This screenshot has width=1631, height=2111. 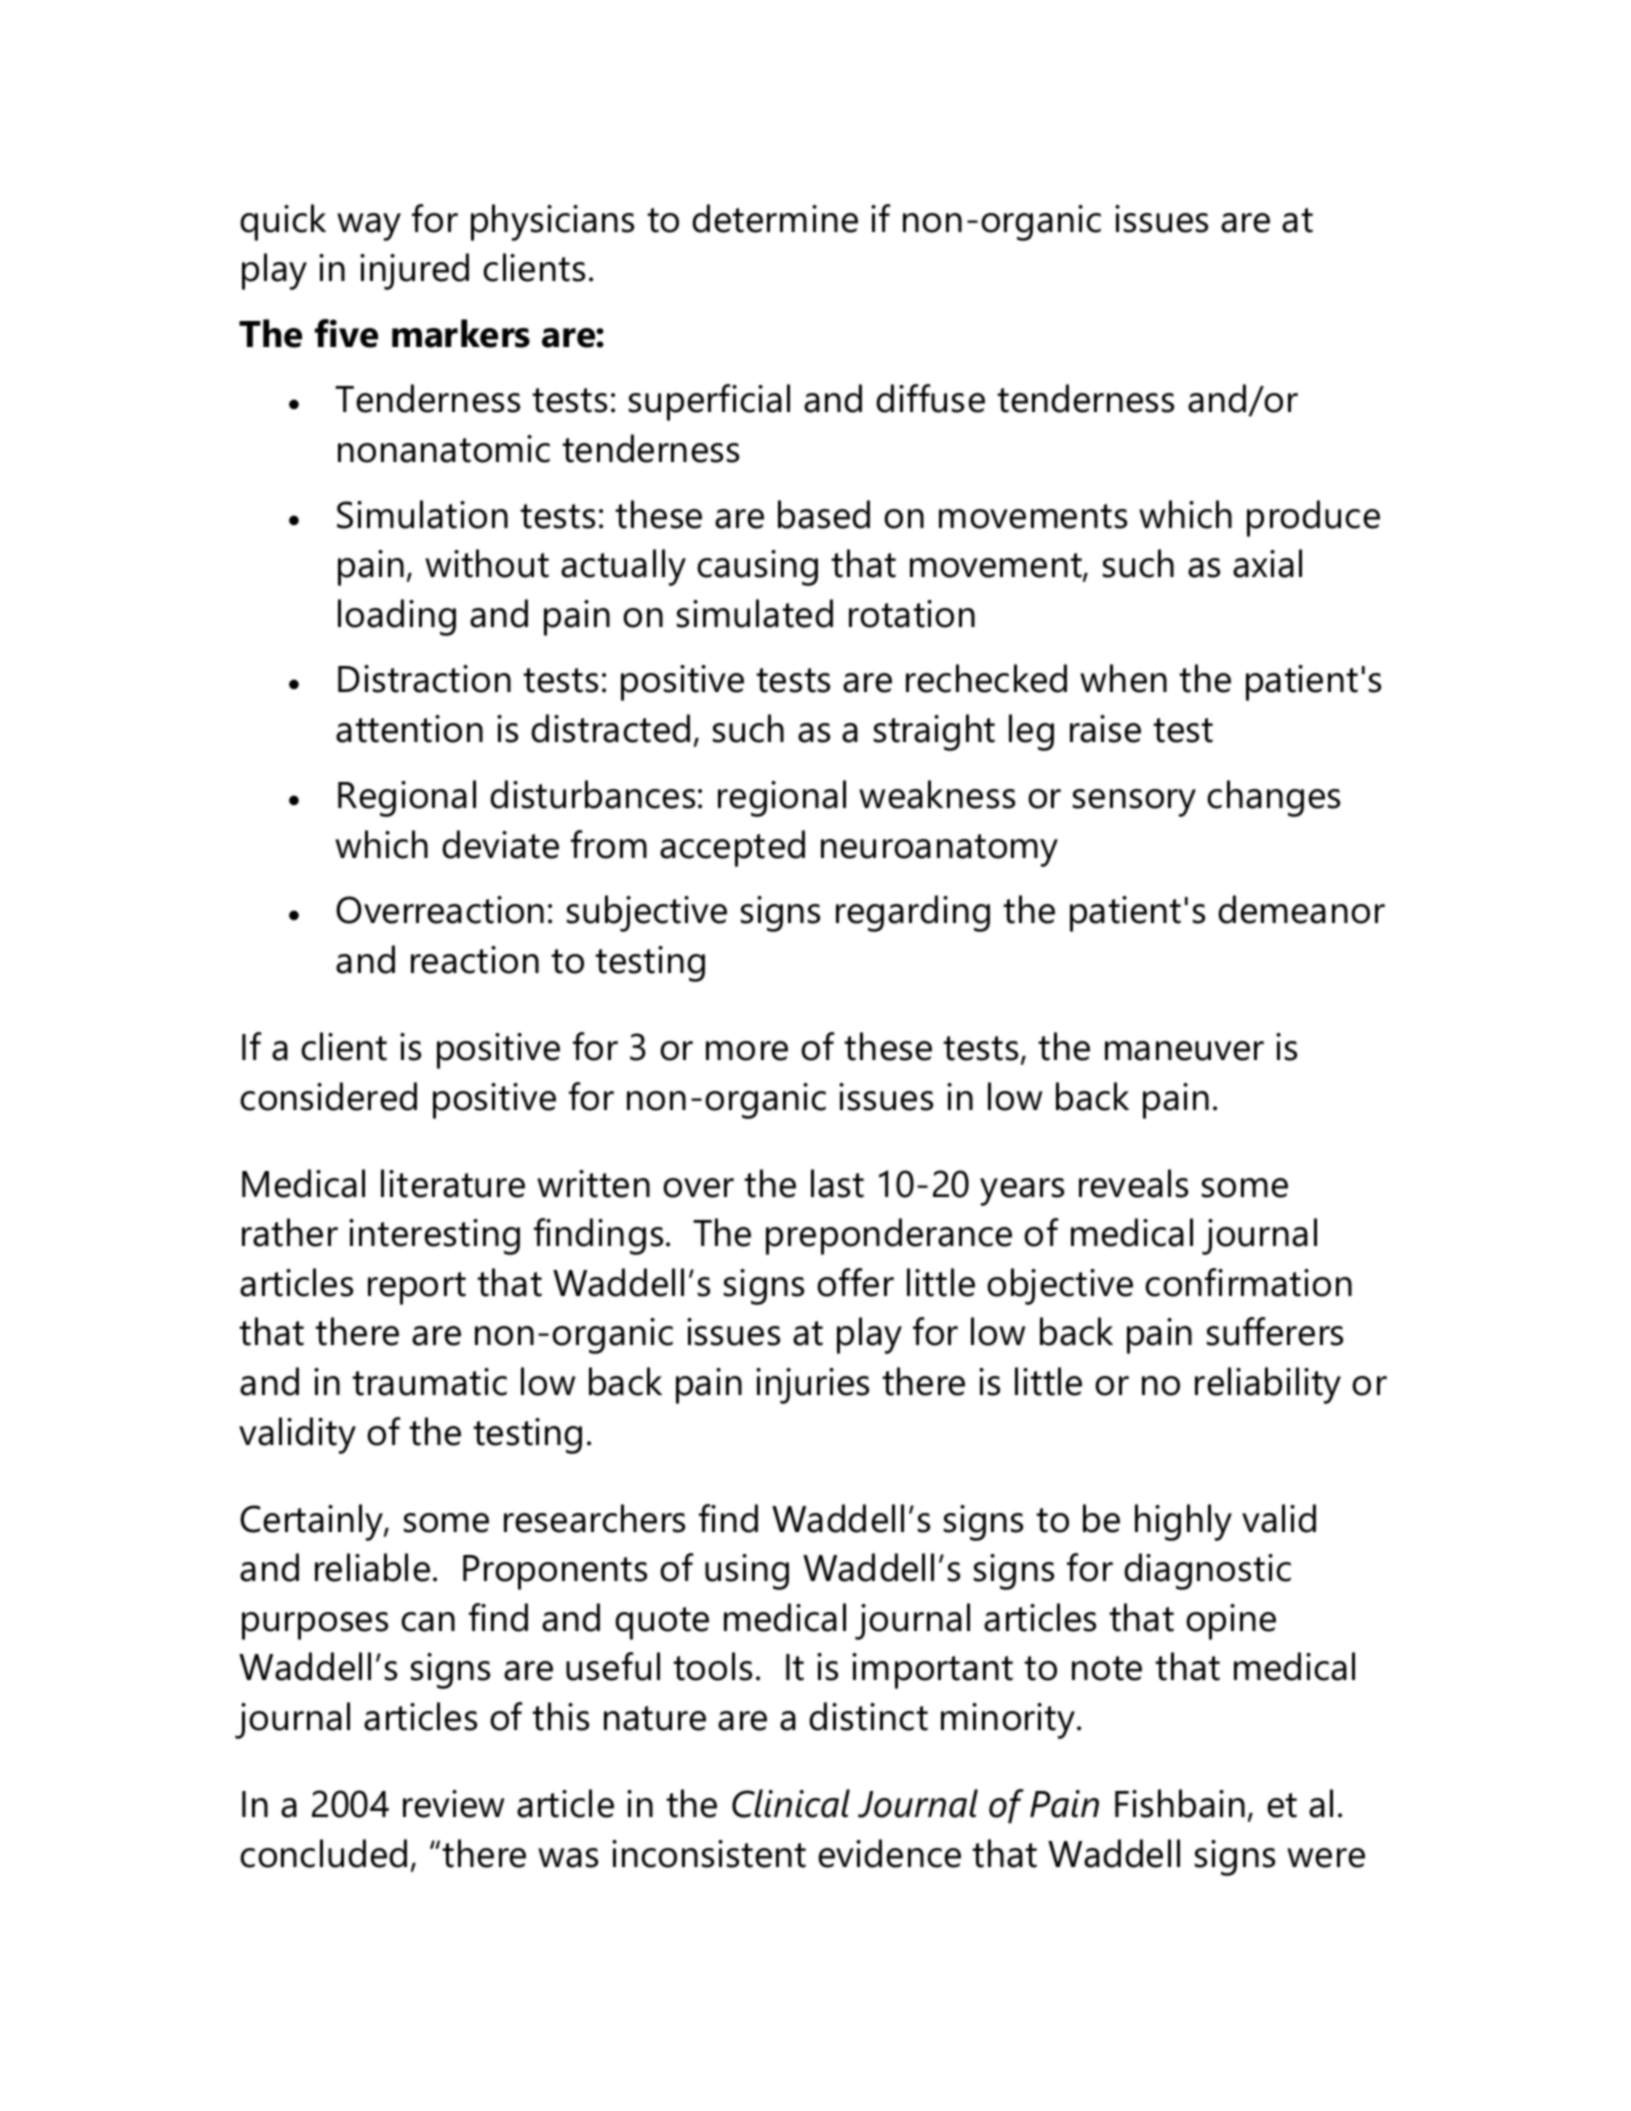 I want to click on were, so click(x=1326, y=1858).
